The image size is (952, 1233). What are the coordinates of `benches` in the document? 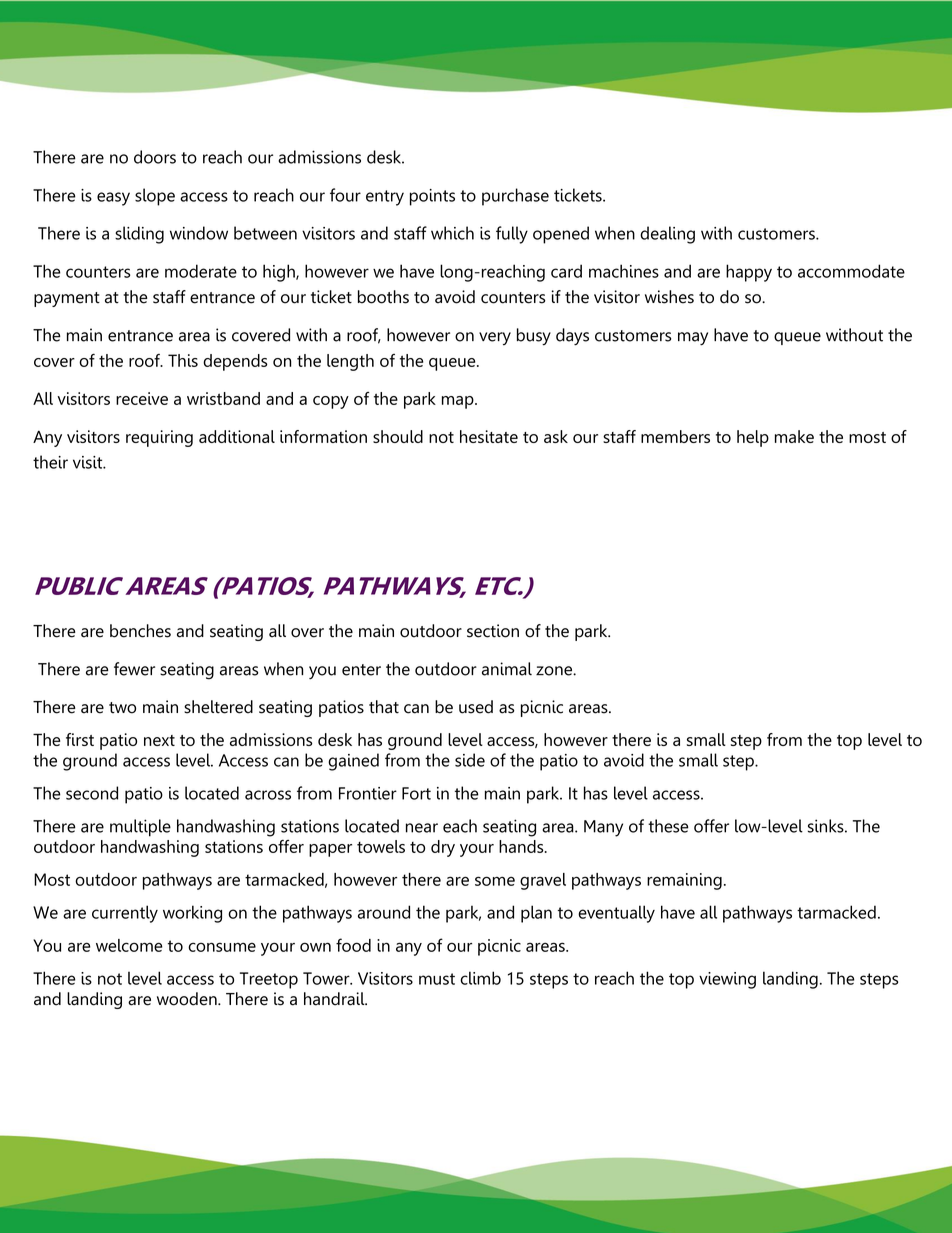 It's located at (140, 631).
